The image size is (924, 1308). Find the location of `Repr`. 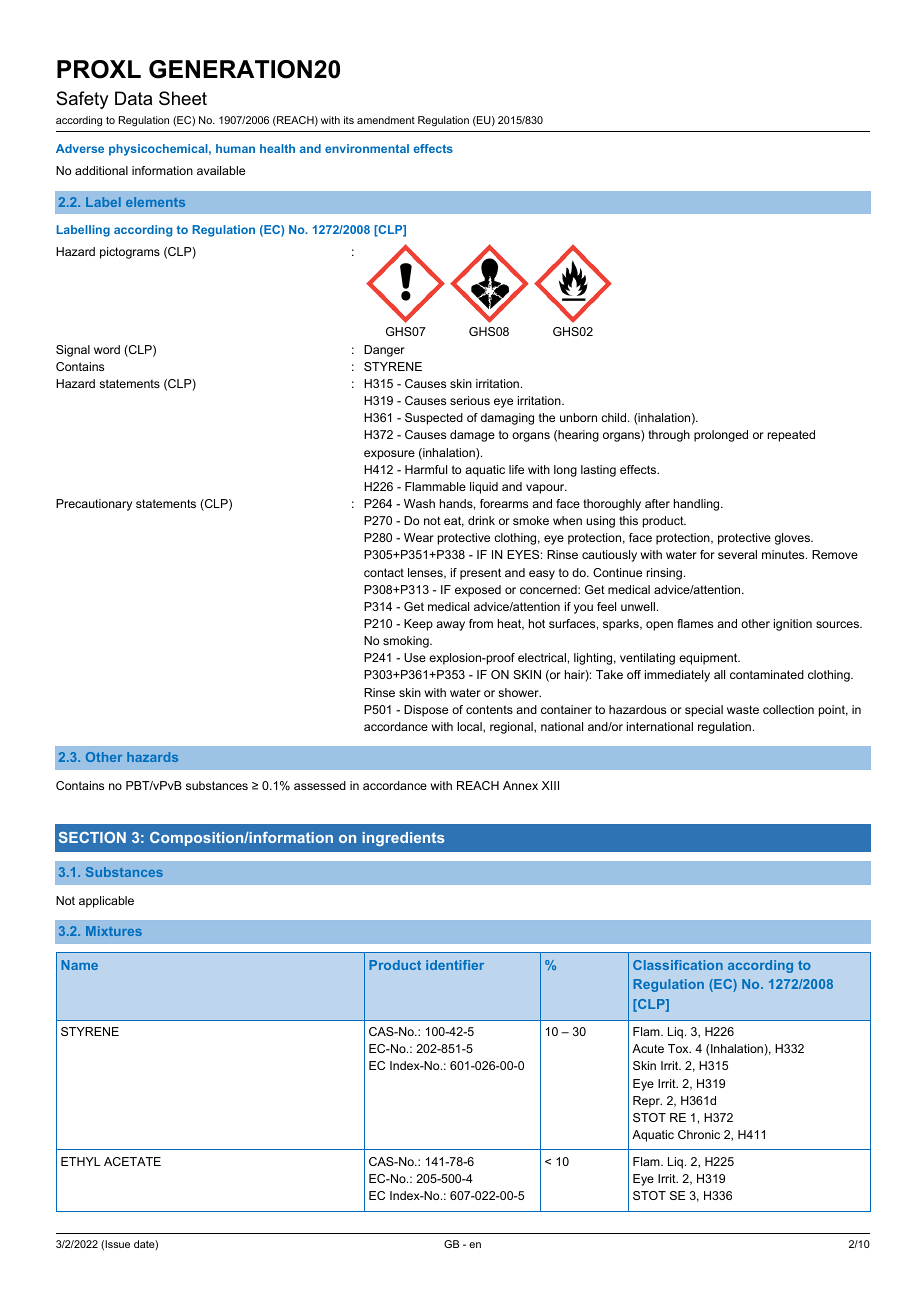

Repr is located at coordinates (647, 1102).
